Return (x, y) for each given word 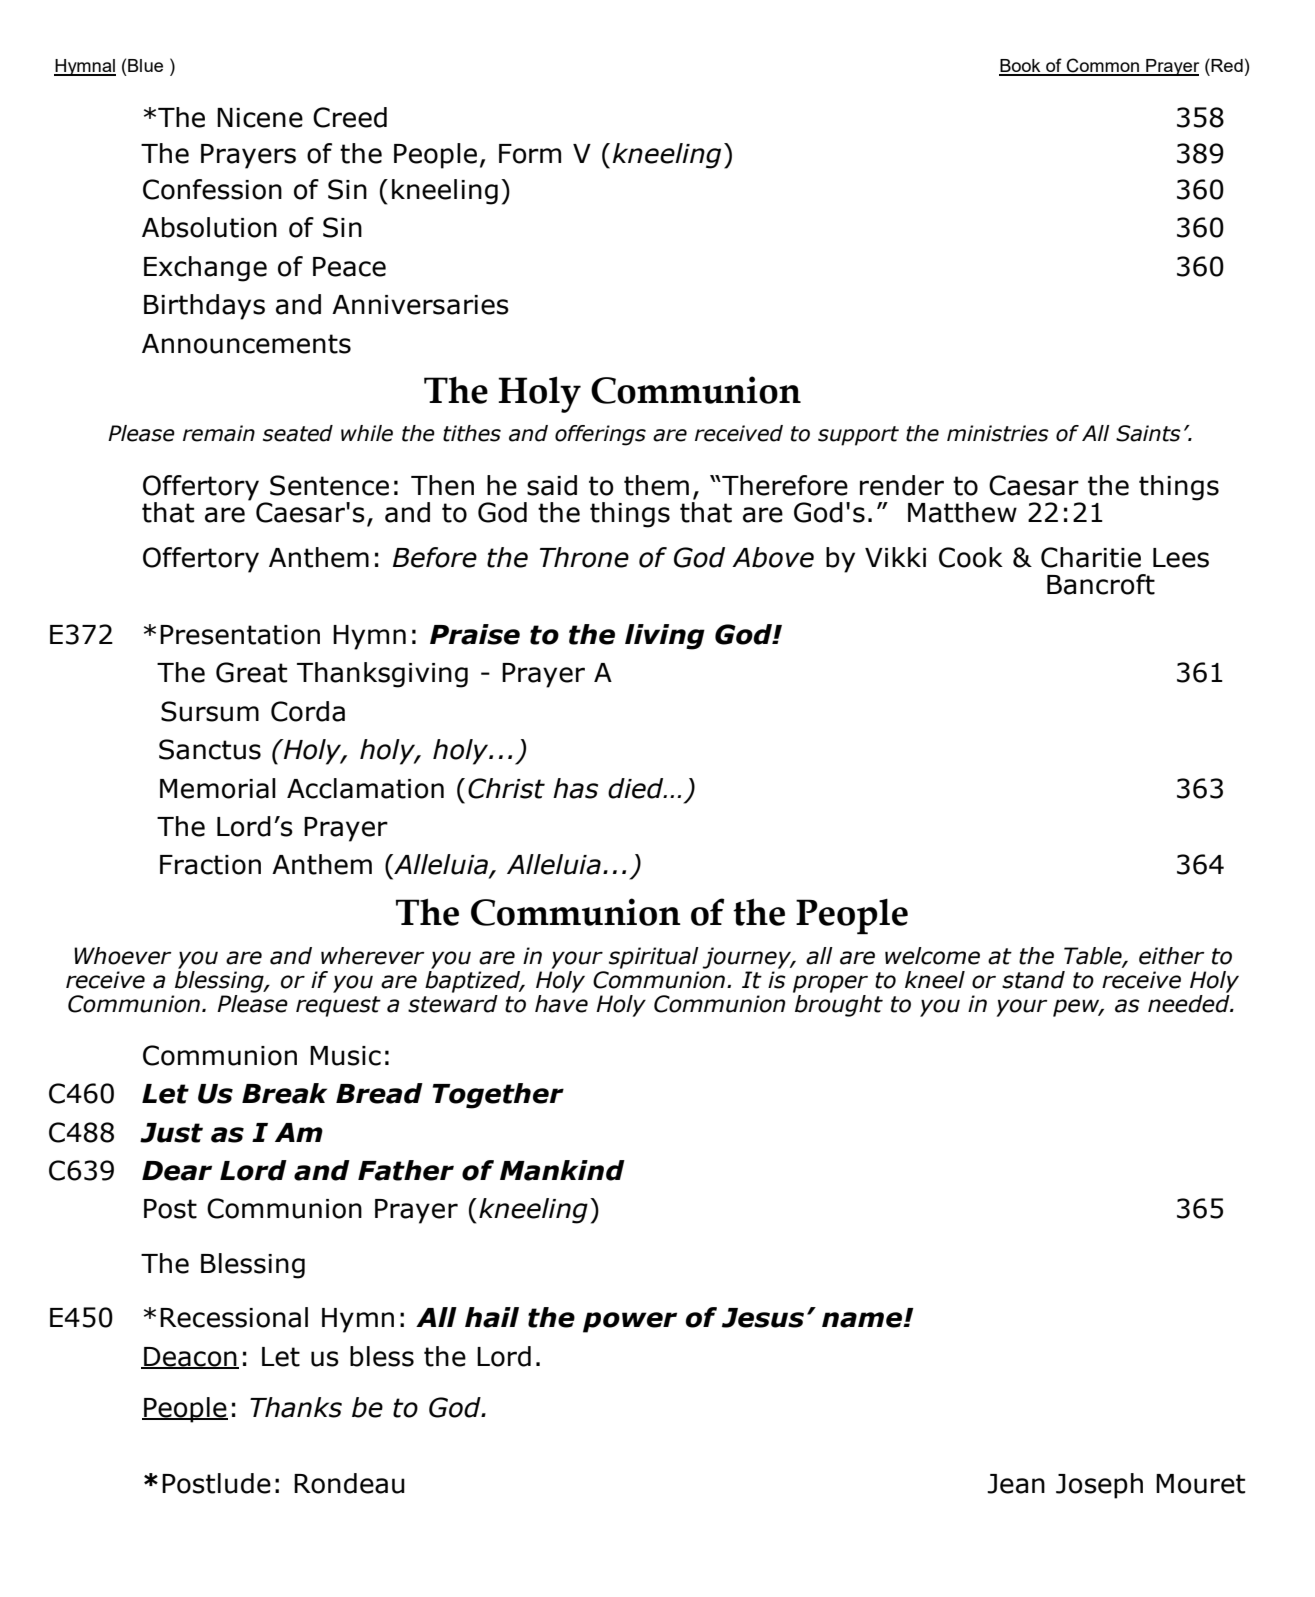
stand (1033, 980)
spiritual (654, 958)
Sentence (329, 485)
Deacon (190, 1357)
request (338, 1006)
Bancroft (1101, 584)
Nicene (260, 118)
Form (530, 154)
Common (1102, 66)
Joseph (1099, 1486)
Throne (584, 557)
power (630, 1322)
